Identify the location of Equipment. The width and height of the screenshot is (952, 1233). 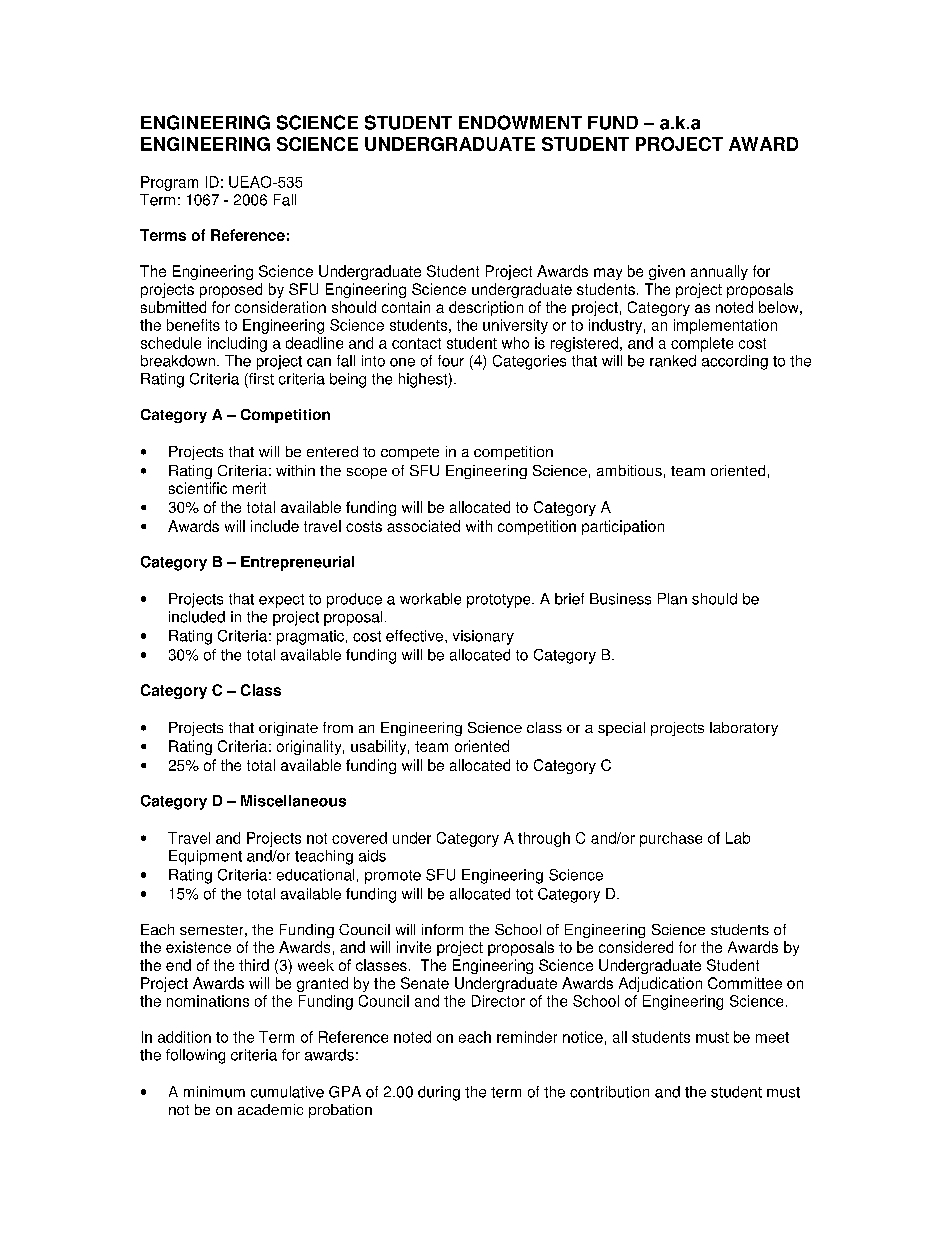
(205, 857).
